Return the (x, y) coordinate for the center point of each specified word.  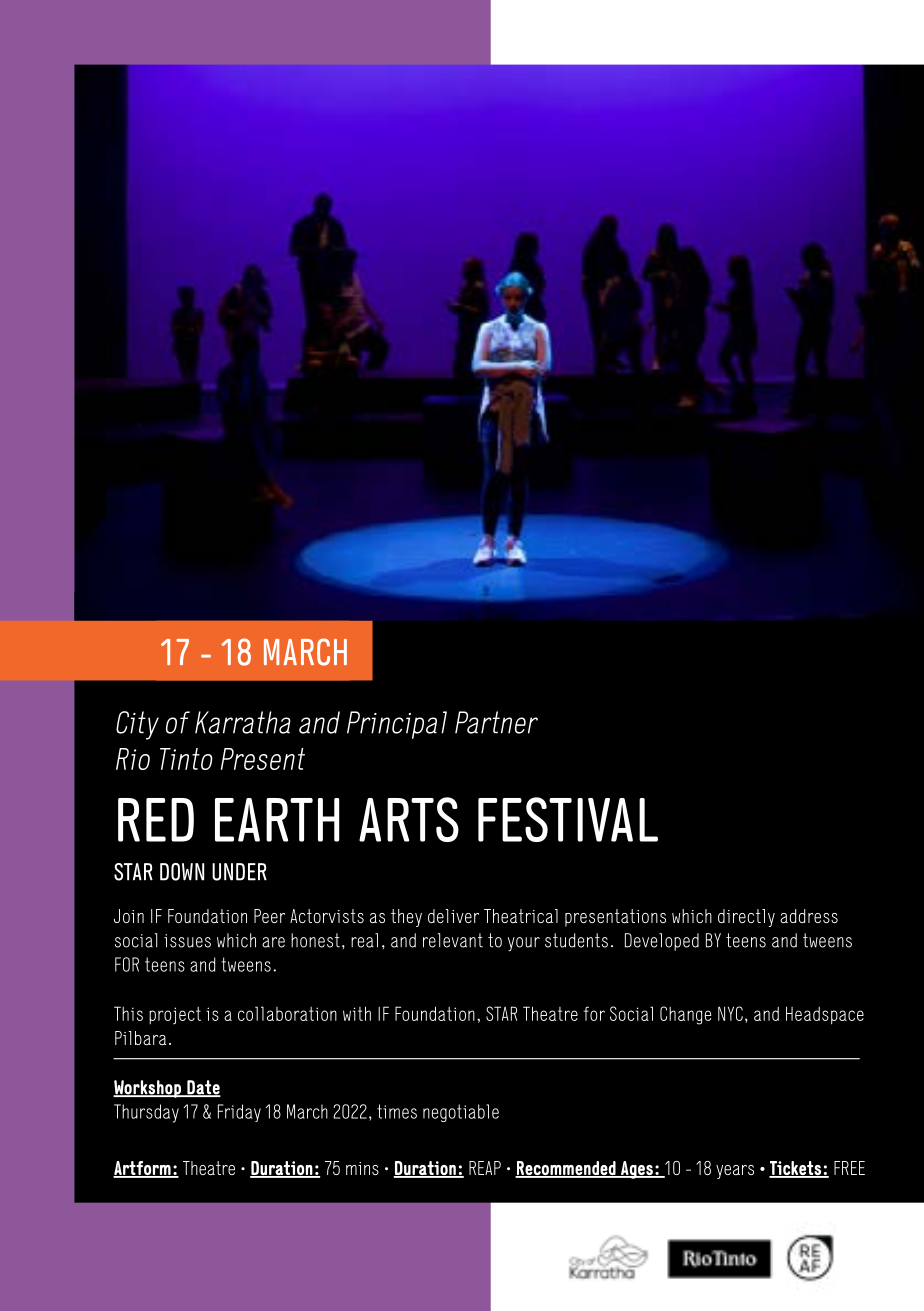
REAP (485, 1168)
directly (746, 918)
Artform (143, 1169)
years (735, 1172)
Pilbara (140, 1038)
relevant (453, 940)
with (357, 1013)
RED (156, 820)
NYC (730, 1013)
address (809, 916)
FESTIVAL (568, 819)
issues (187, 941)
